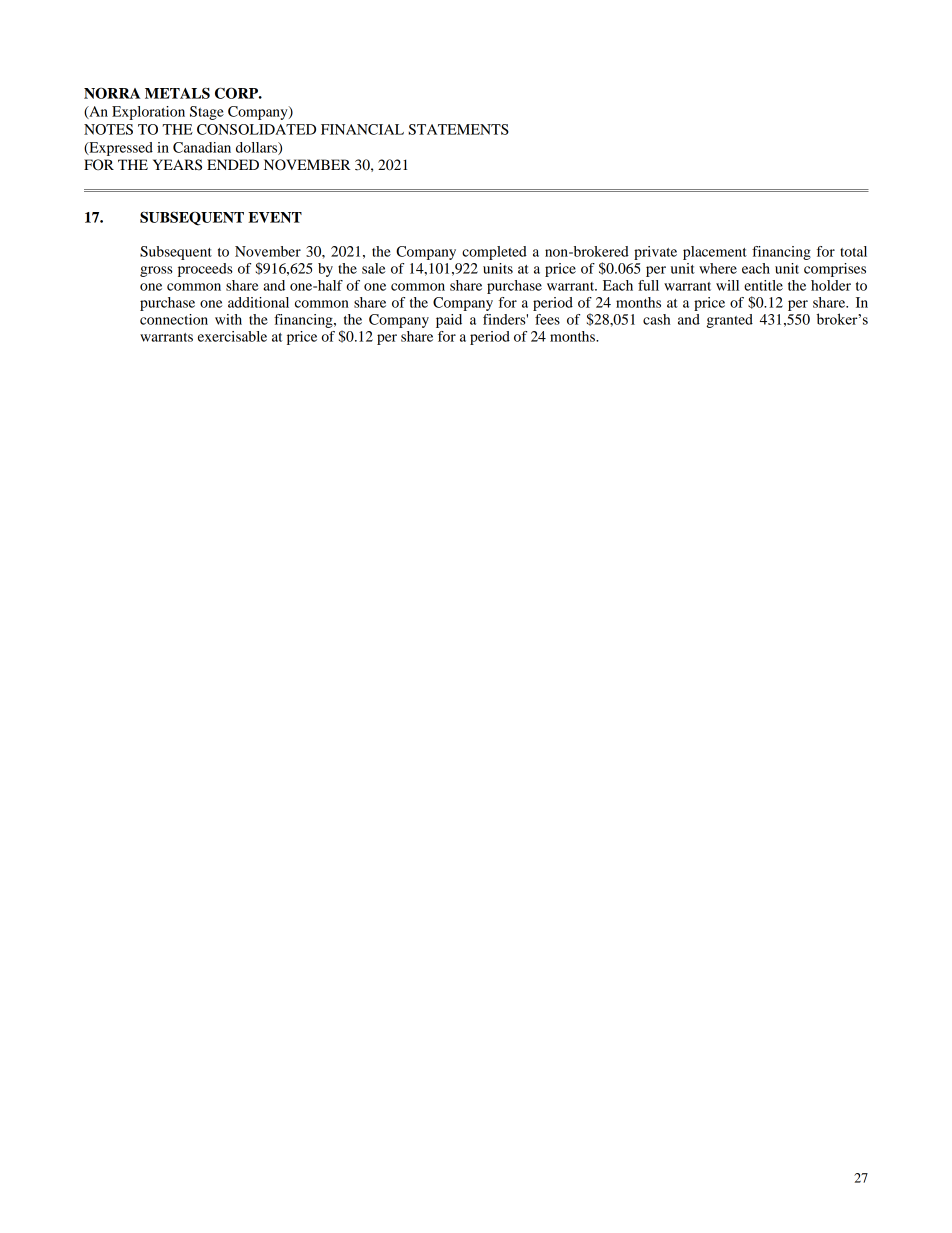 The image size is (952, 1233). Describe the element at coordinates (449, 321) in the page. I see `paid` at that location.
